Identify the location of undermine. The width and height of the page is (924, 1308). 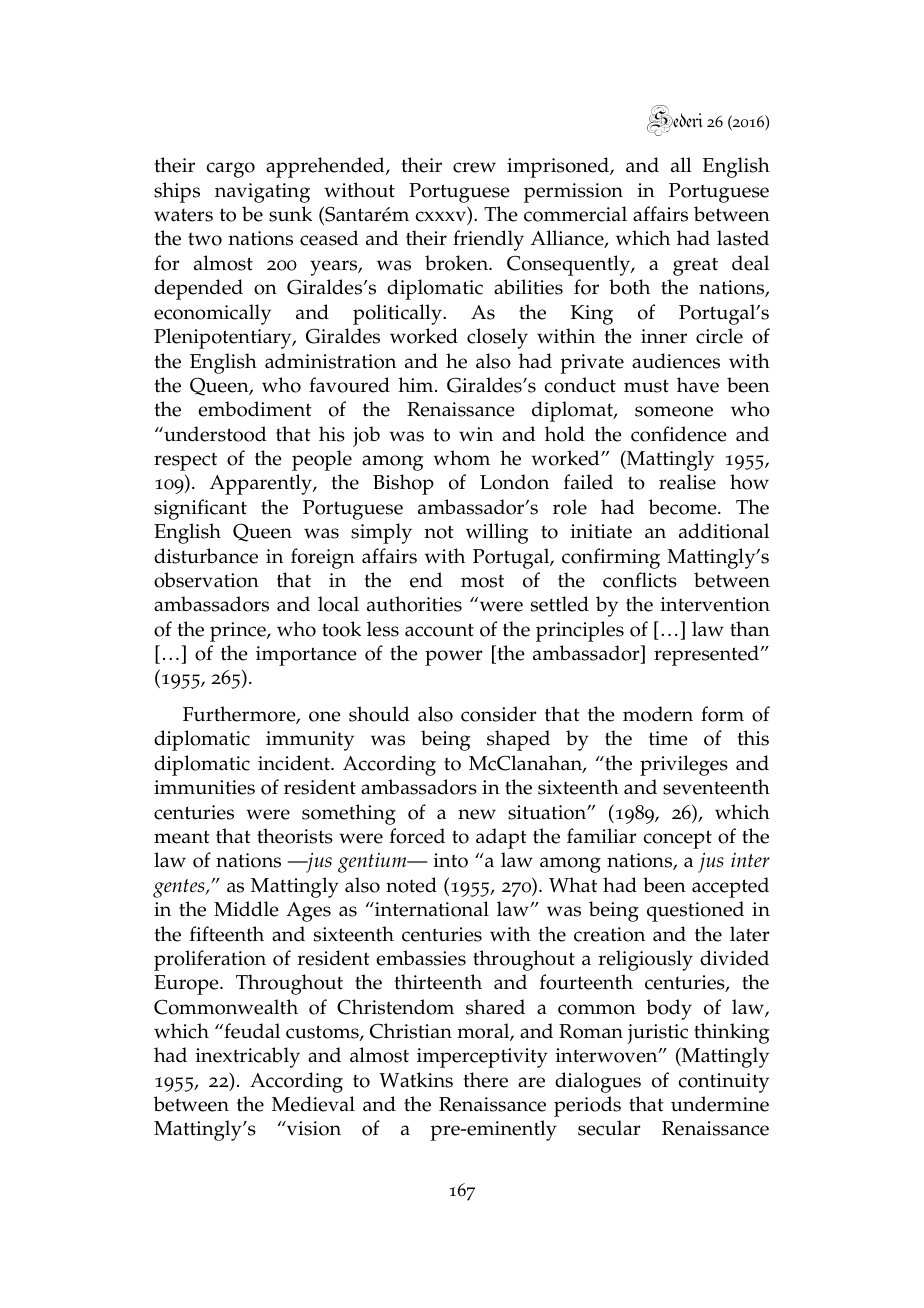
(720, 1104).
